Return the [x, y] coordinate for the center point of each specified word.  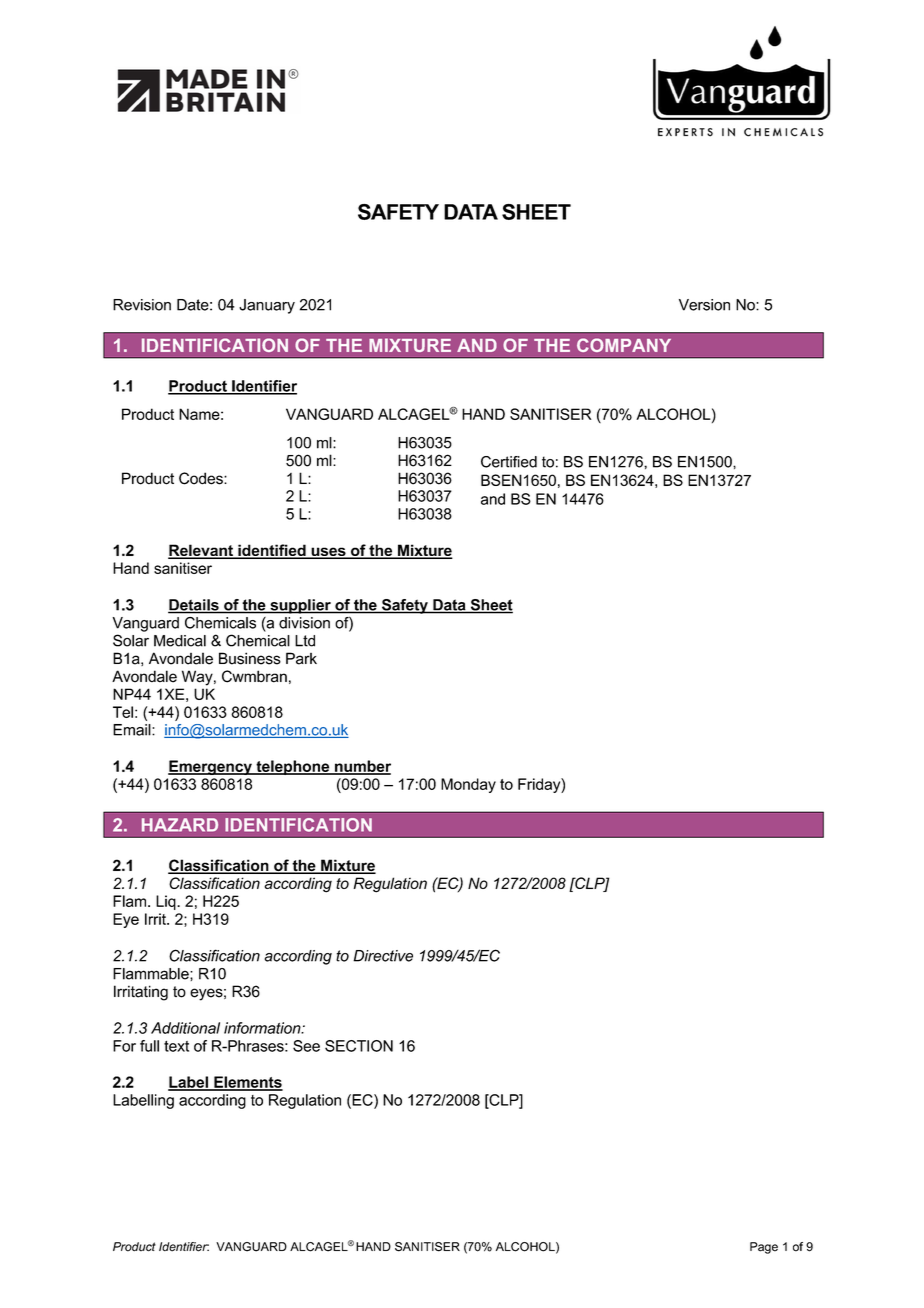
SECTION [359, 1046]
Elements [247, 1083]
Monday [468, 785]
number [362, 767]
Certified [509, 462]
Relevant [201, 551]
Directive [383, 956]
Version [704, 305]
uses [328, 553]
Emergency [211, 767]
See [306, 1046]
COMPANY [624, 345]
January [267, 306]
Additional [185, 1028]
